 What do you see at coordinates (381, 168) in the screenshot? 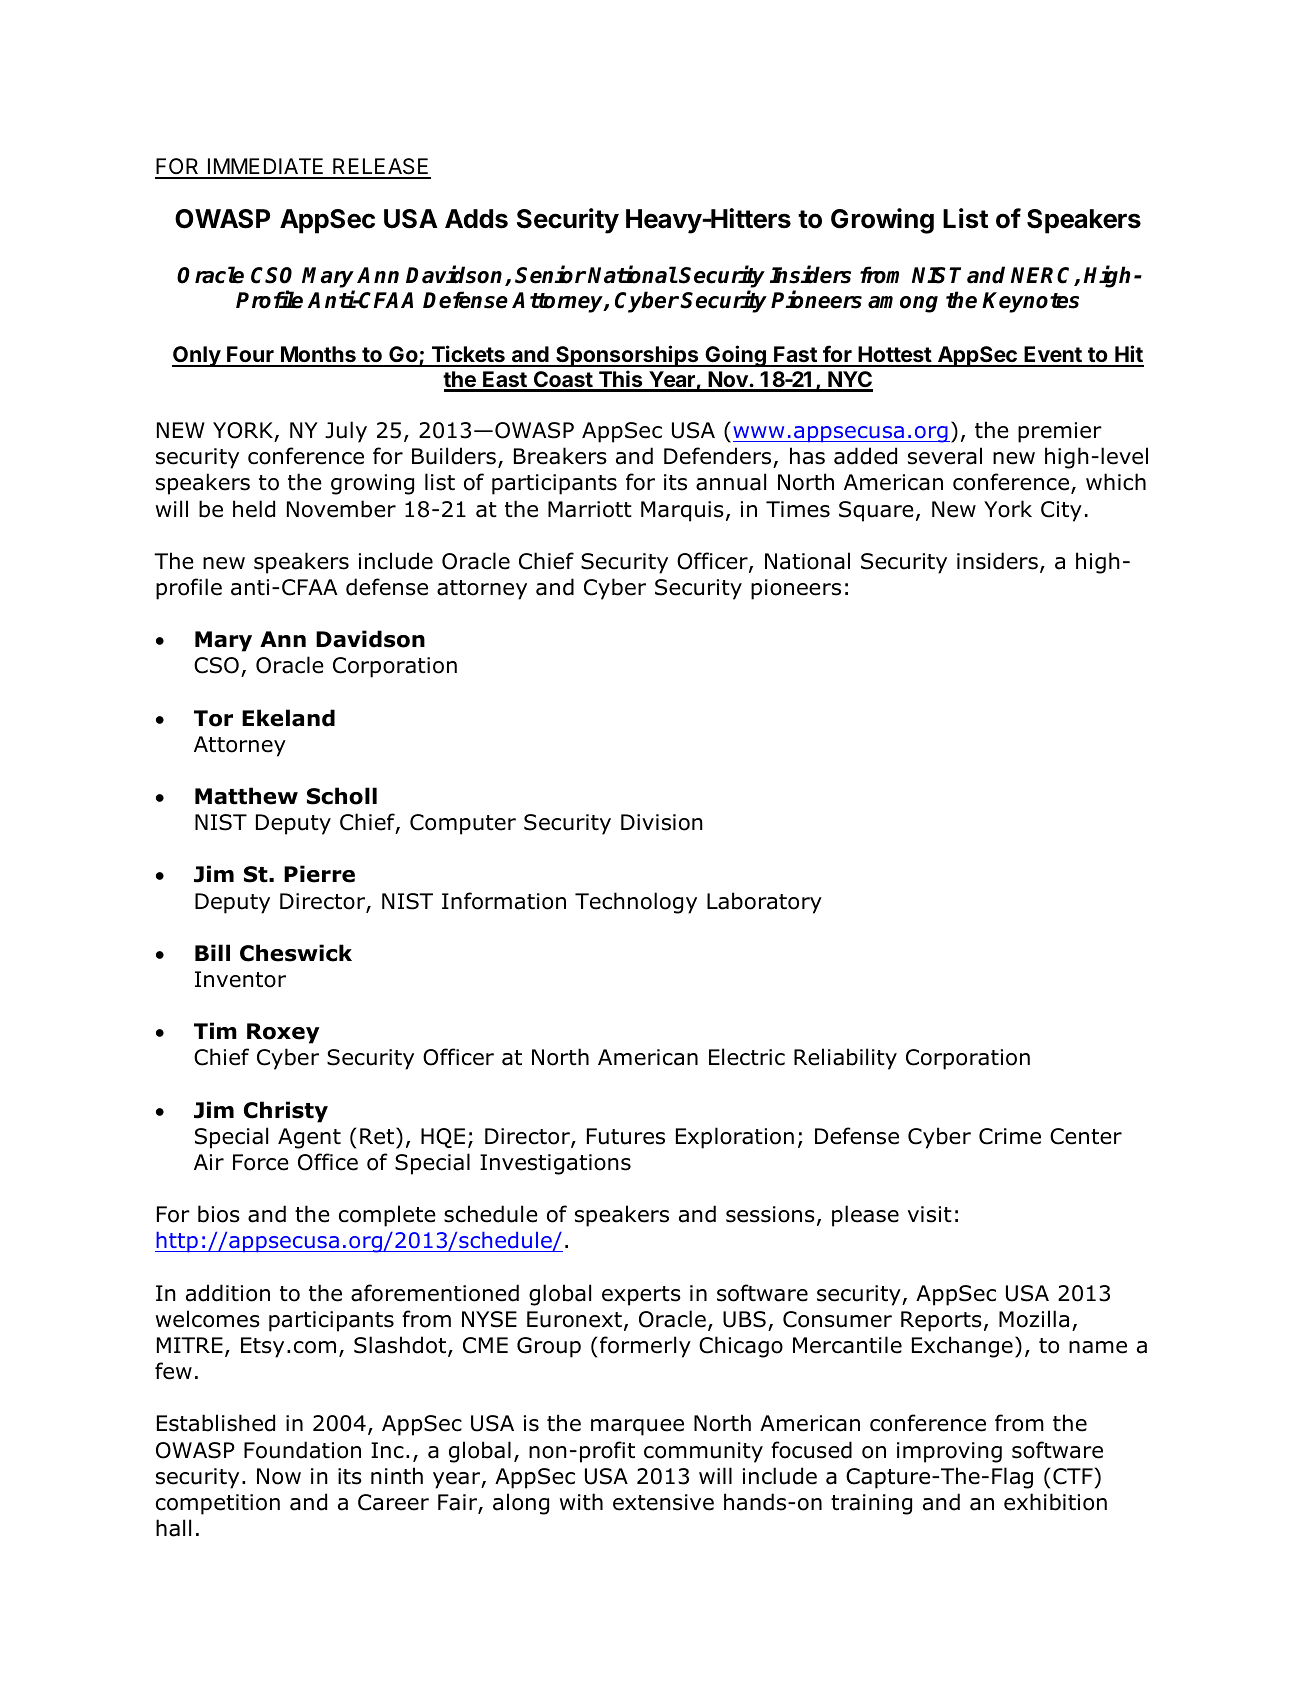
I see `RELEASE` at bounding box center [381, 168].
